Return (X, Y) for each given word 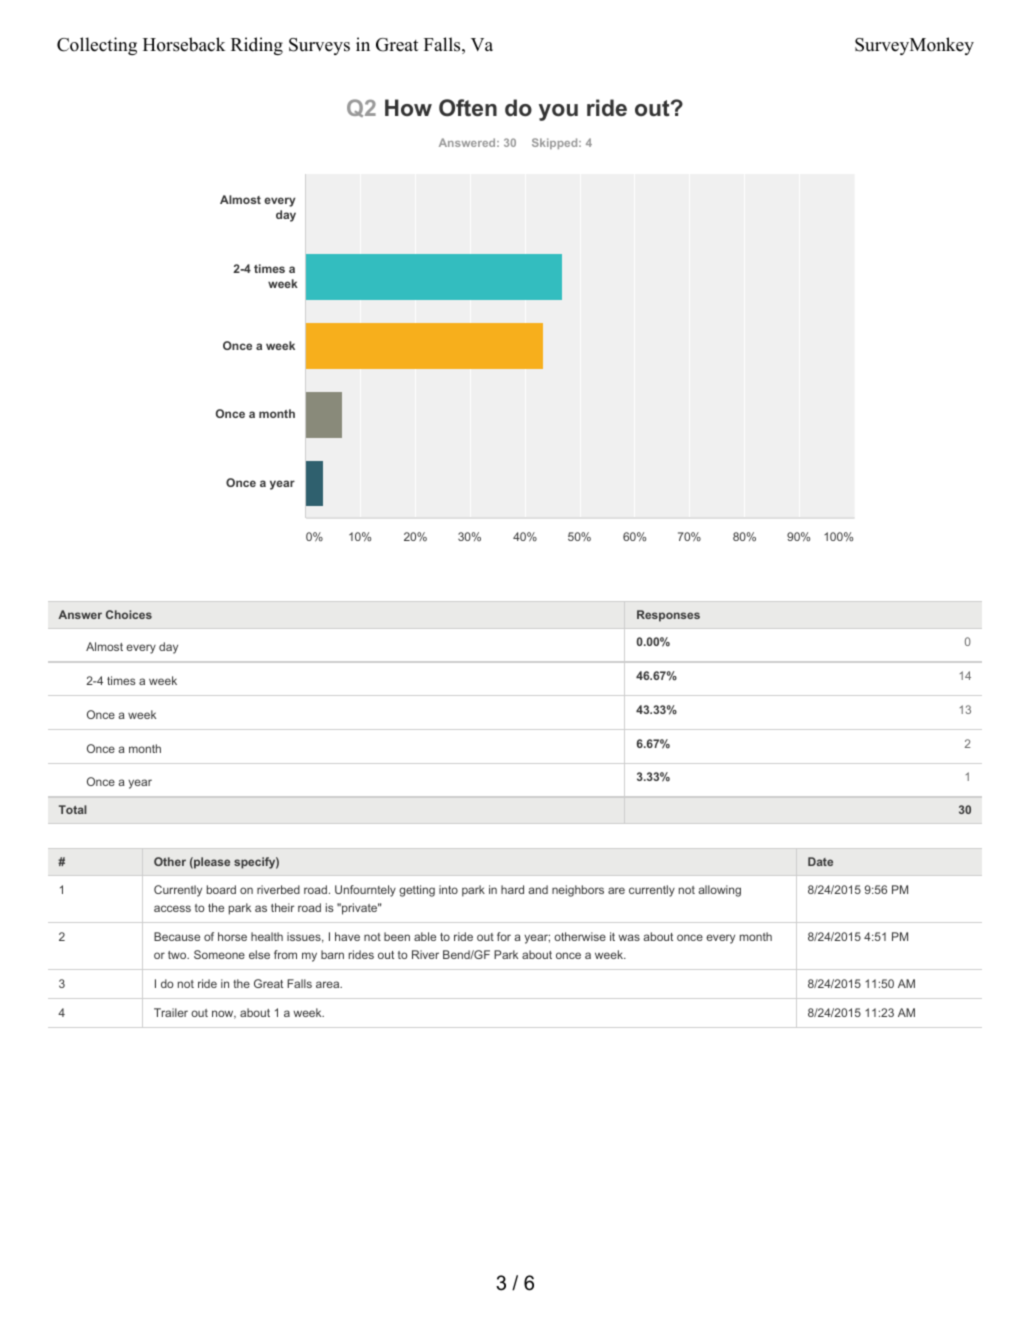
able (425, 936)
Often (468, 108)
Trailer (171, 1012)
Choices (129, 614)
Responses (668, 616)
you (558, 112)
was (629, 937)
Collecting (97, 46)
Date (820, 861)
